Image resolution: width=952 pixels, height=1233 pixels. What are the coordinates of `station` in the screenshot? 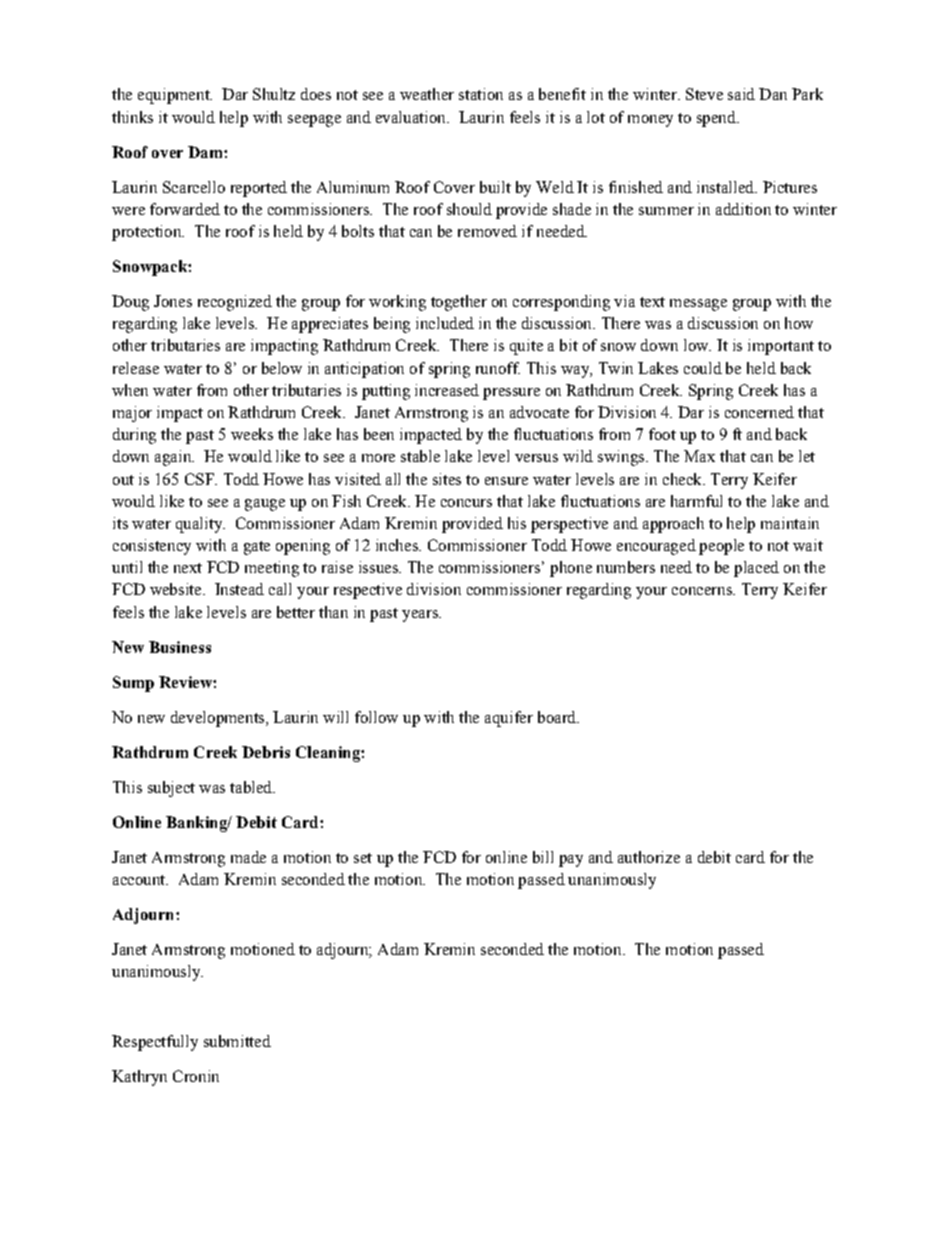 It's located at (481, 94).
